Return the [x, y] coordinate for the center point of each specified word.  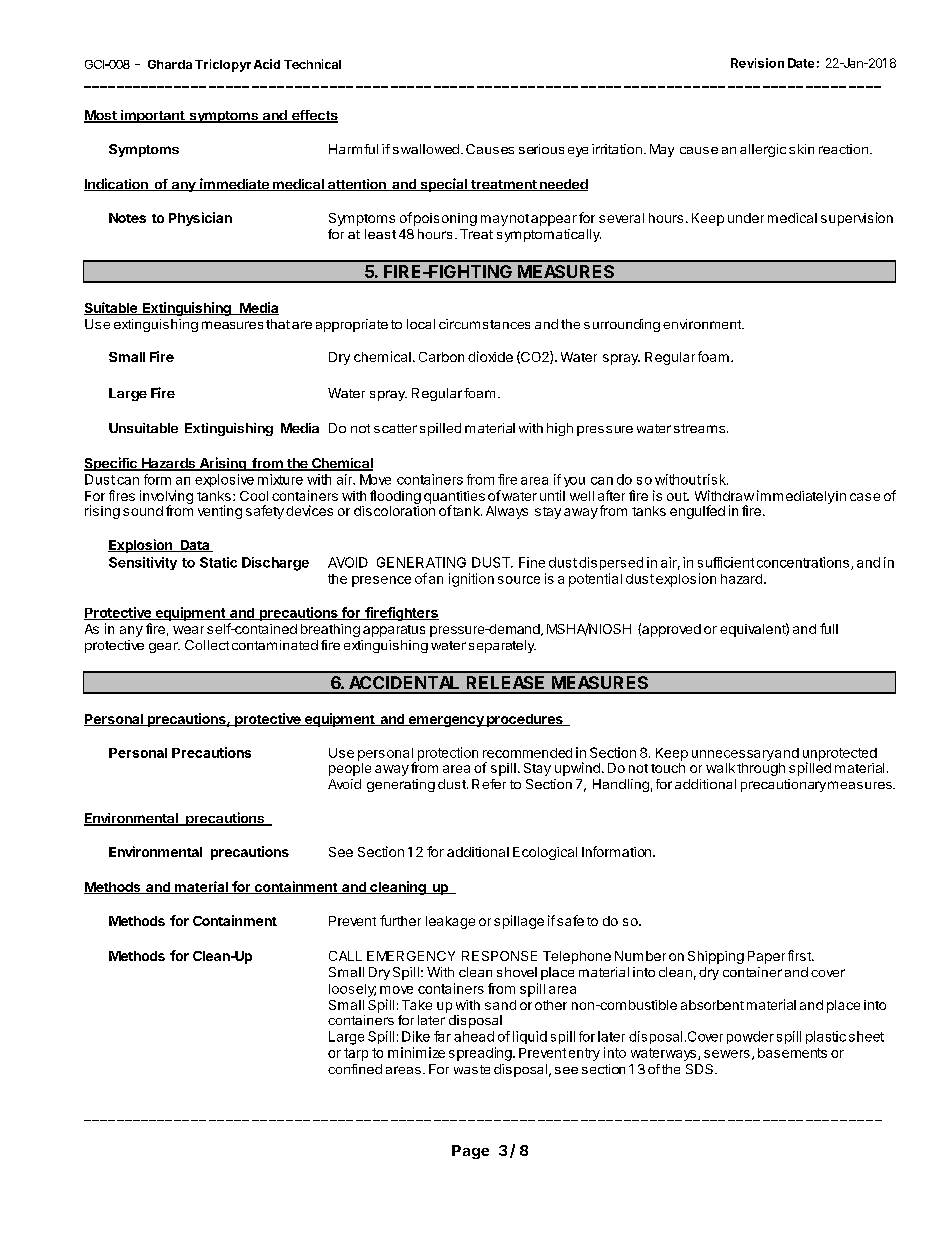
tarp [356, 1054]
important [152, 116]
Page [470, 1152]
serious [541, 149]
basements [792, 1053]
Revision [757, 63]
